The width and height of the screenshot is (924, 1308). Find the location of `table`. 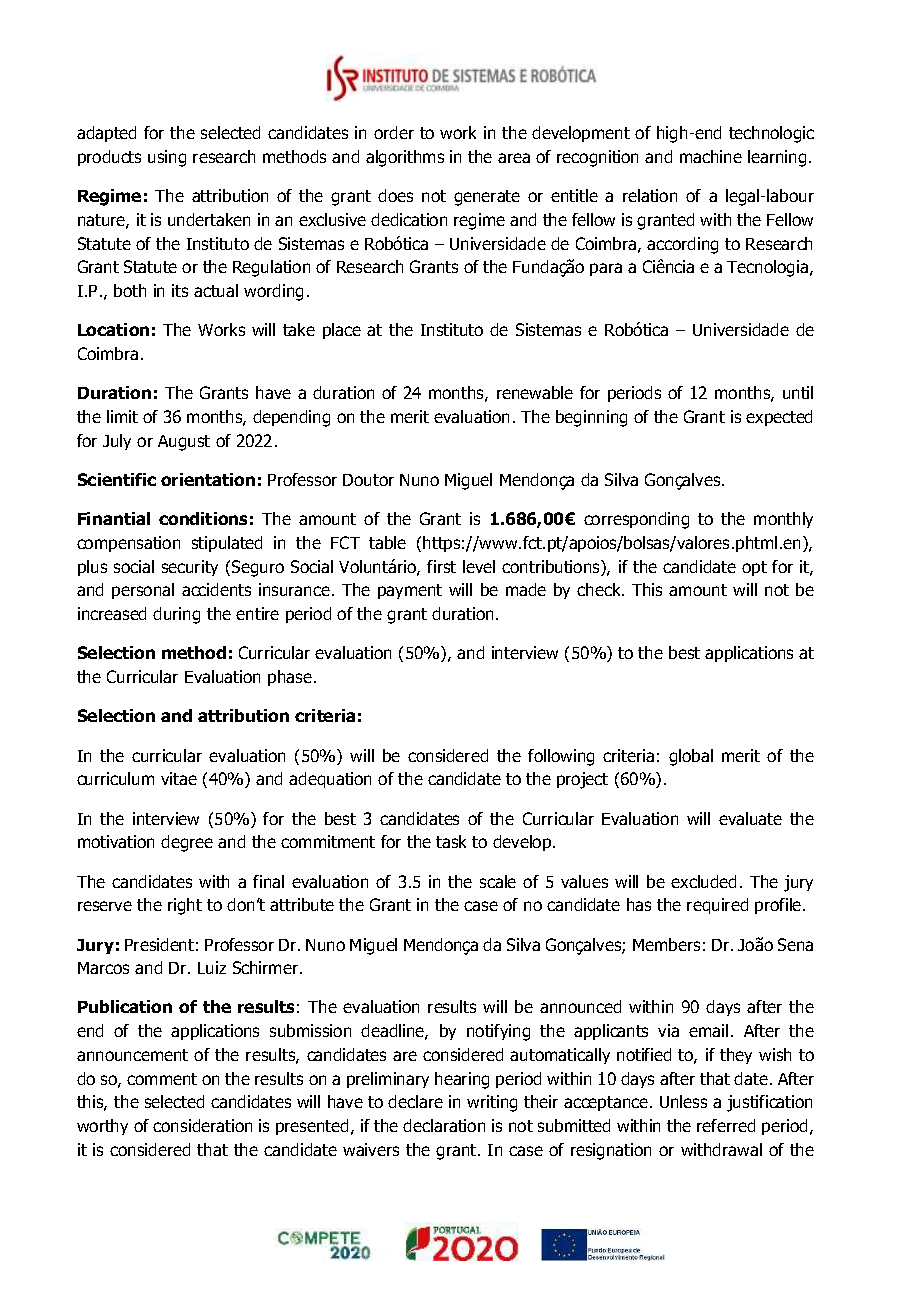

table is located at coordinates (387, 542).
